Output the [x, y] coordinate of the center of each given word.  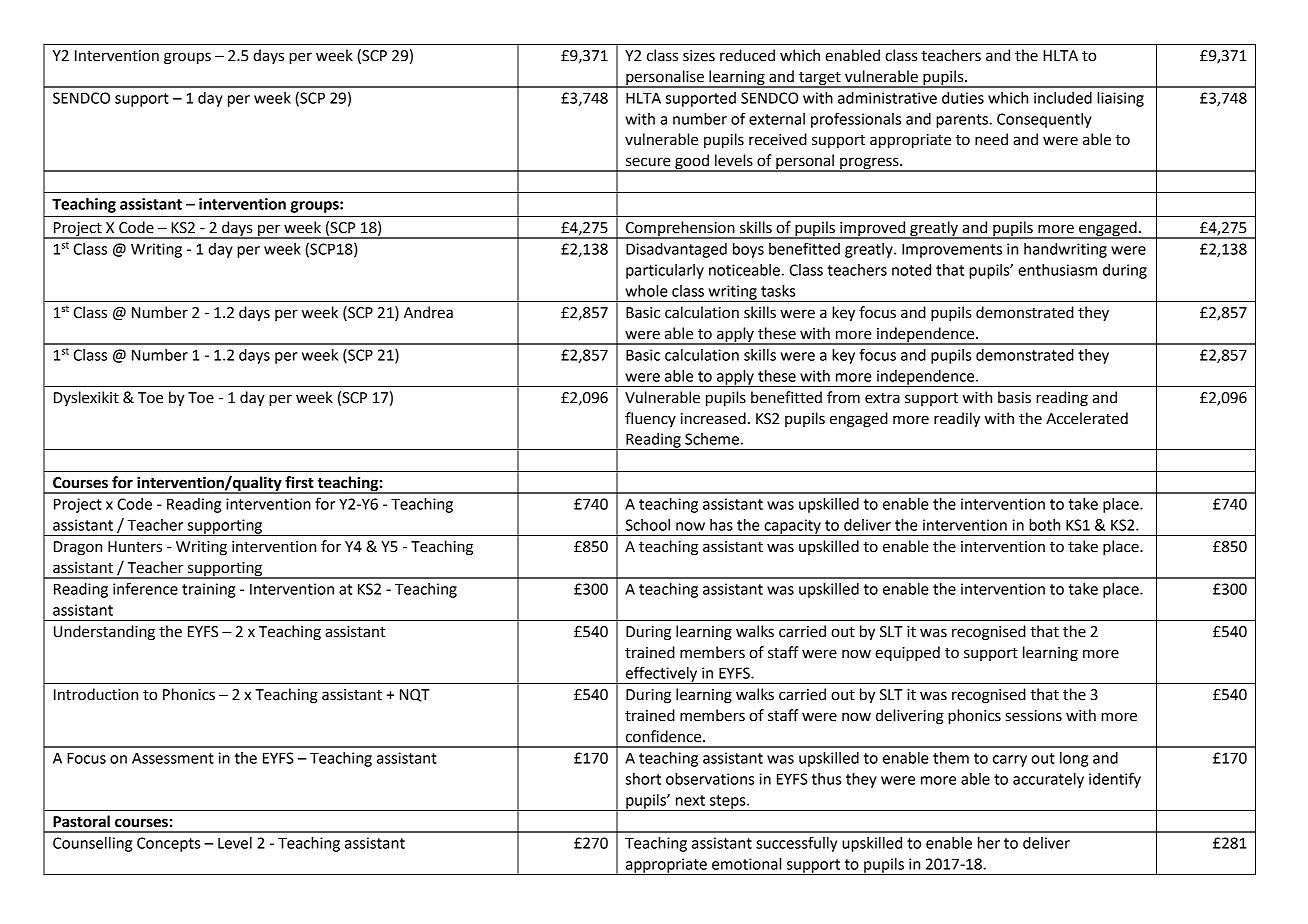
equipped [907, 654]
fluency [650, 419]
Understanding [104, 633]
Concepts [168, 844]
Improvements [952, 251]
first [299, 482]
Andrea [428, 312]
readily [957, 420]
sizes [699, 56]
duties [963, 98]
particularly [665, 271]
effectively [661, 675]
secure [648, 162]
